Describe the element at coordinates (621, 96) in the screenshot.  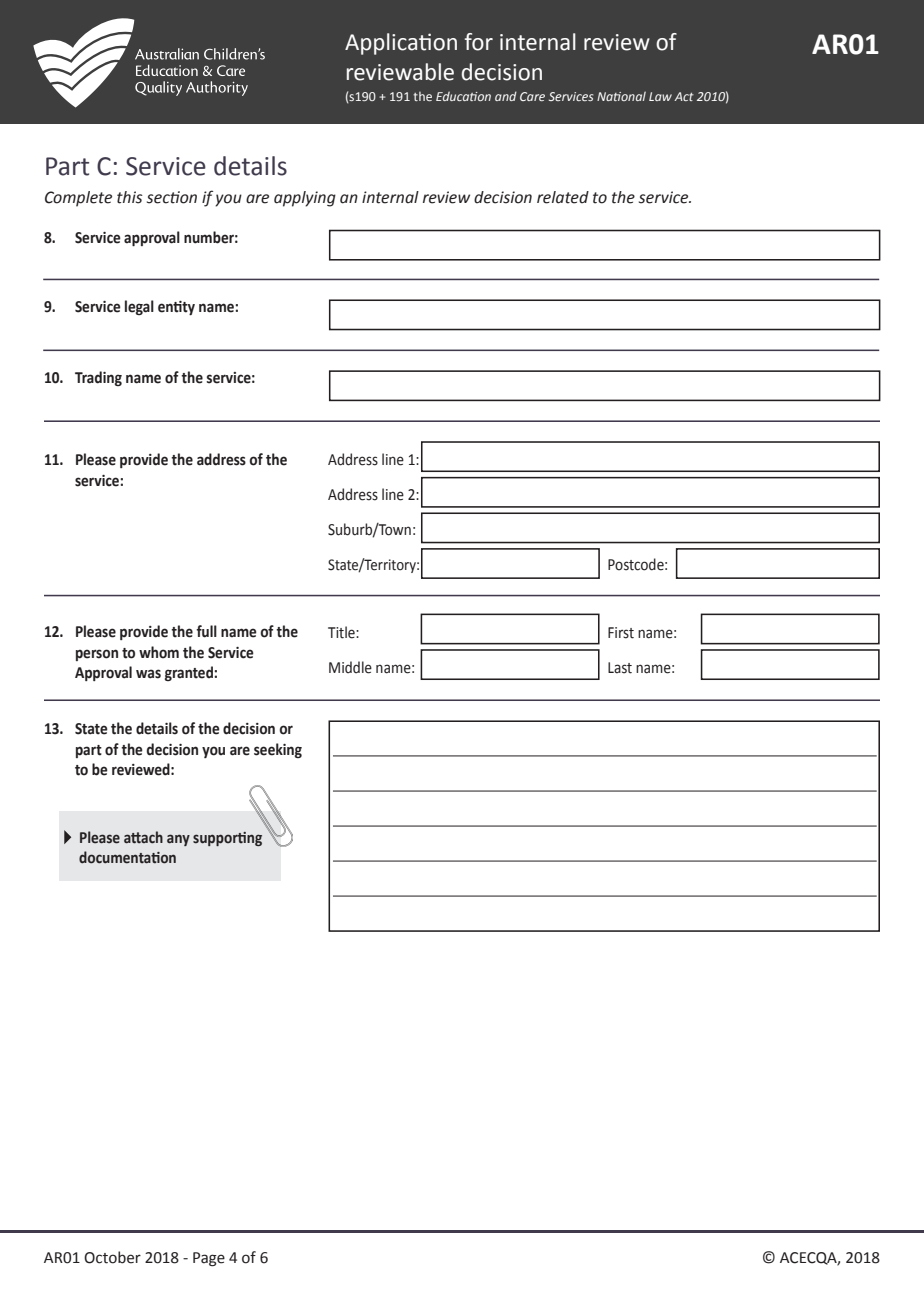
I see `National` at that location.
